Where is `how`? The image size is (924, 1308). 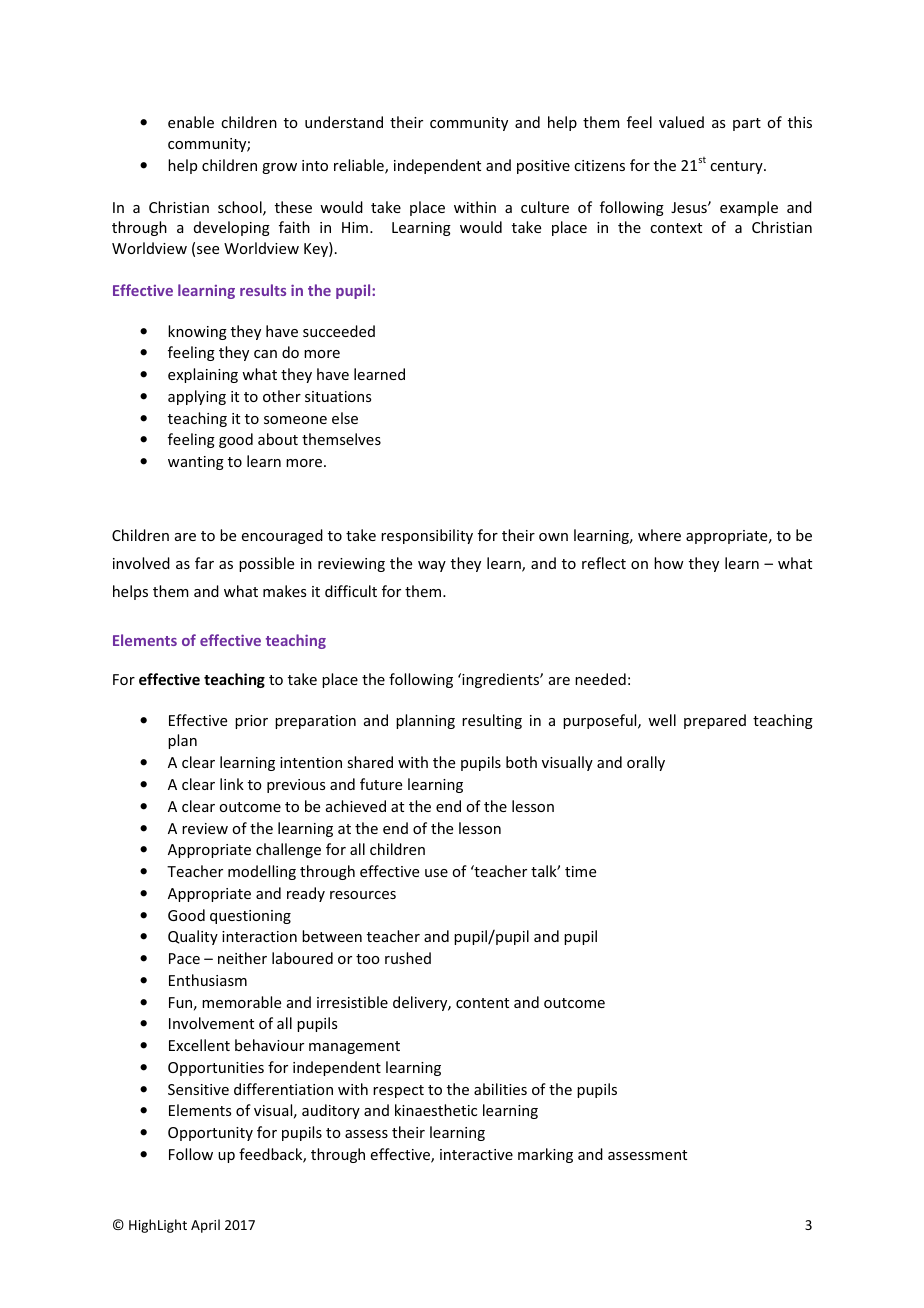
how is located at coordinates (669, 563).
